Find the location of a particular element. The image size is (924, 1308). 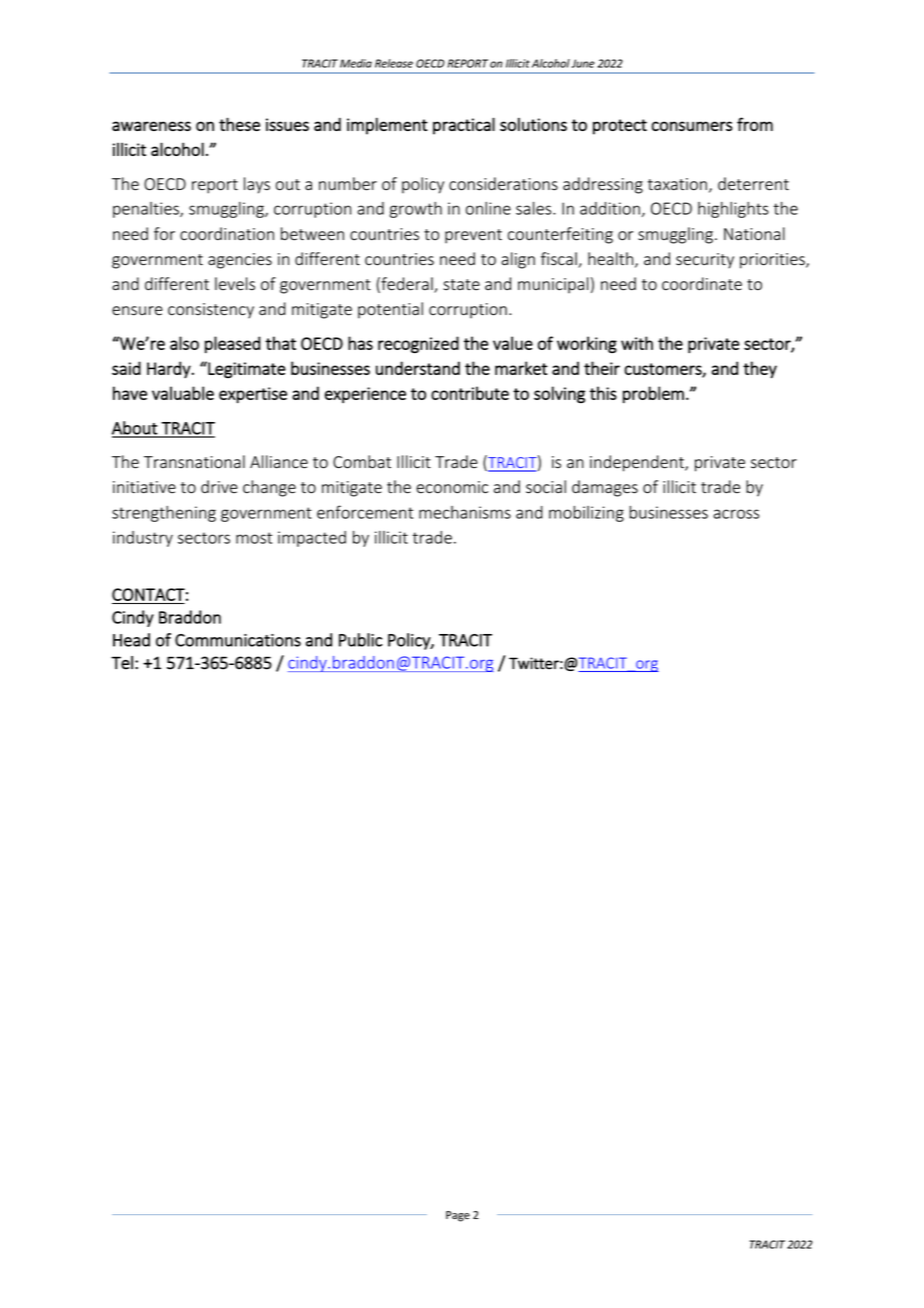

Communications is located at coordinates (238, 640).
